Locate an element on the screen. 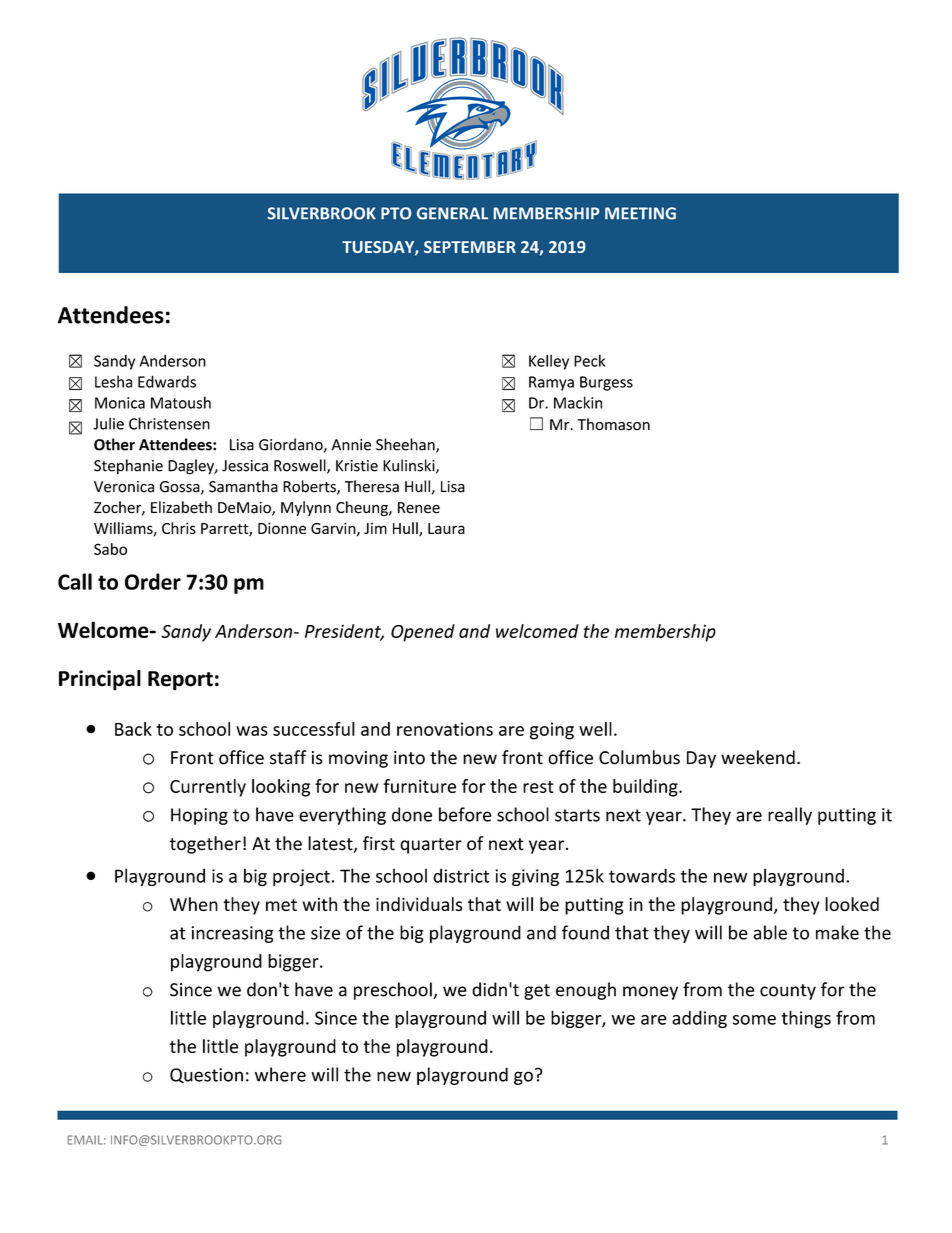 The height and width of the screenshot is (1233, 952). Burgess is located at coordinates (606, 383).
